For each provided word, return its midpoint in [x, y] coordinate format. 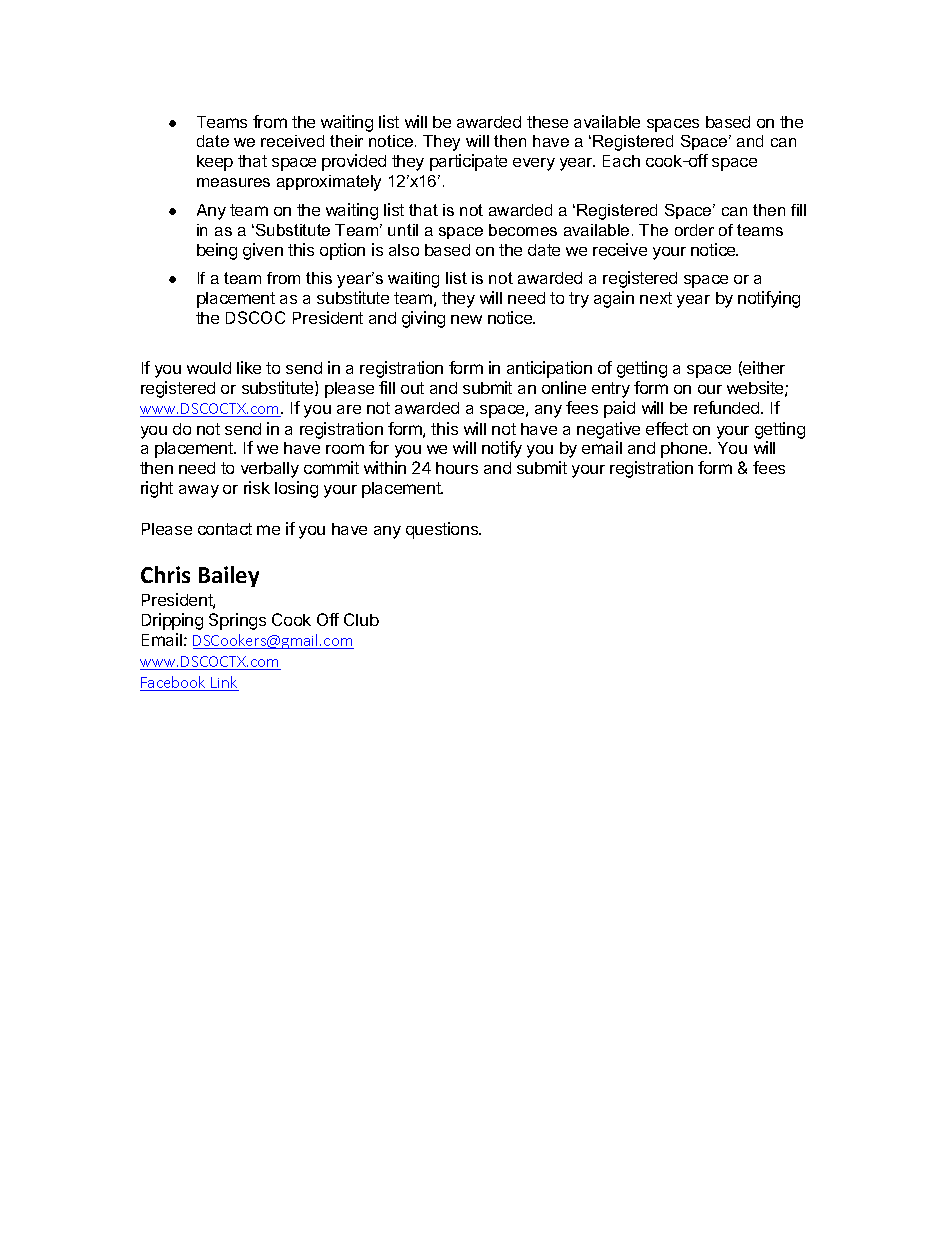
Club [361, 619]
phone [685, 450]
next [656, 298]
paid [619, 409]
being [217, 251]
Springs [237, 621]
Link [224, 683]
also [404, 250]
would [209, 368]
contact [225, 529]
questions [443, 530]
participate [468, 162]
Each [621, 161]
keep [215, 163]
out [412, 388]
